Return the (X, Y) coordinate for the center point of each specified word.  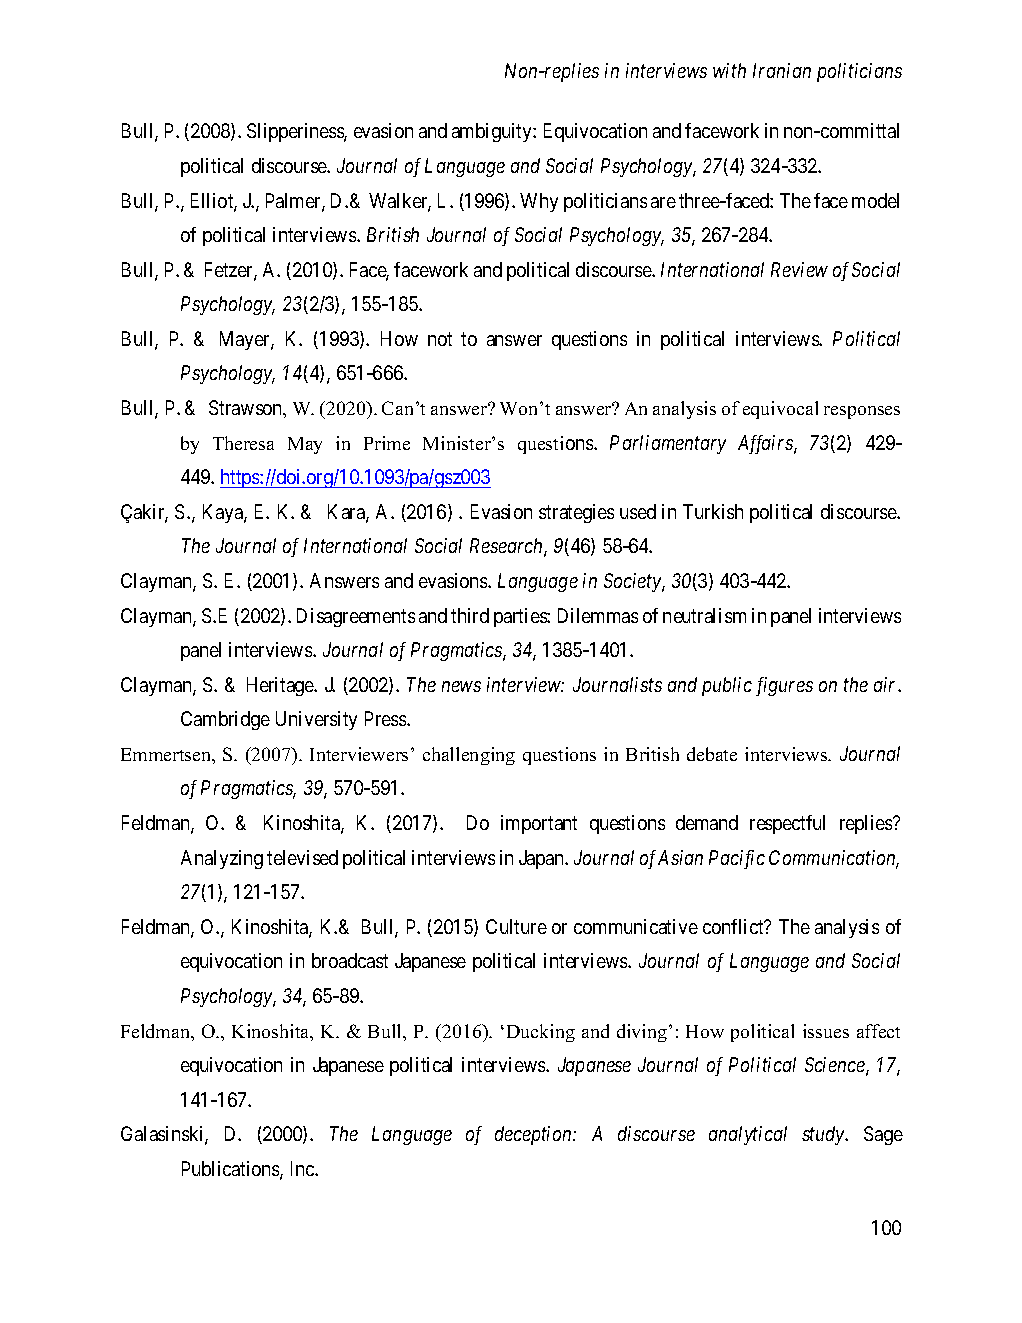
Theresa (243, 443)
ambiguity (493, 132)
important (539, 824)
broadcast (350, 960)
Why (539, 202)
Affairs (766, 444)
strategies (576, 513)
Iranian (782, 70)
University (316, 720)
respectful (787, 824)
